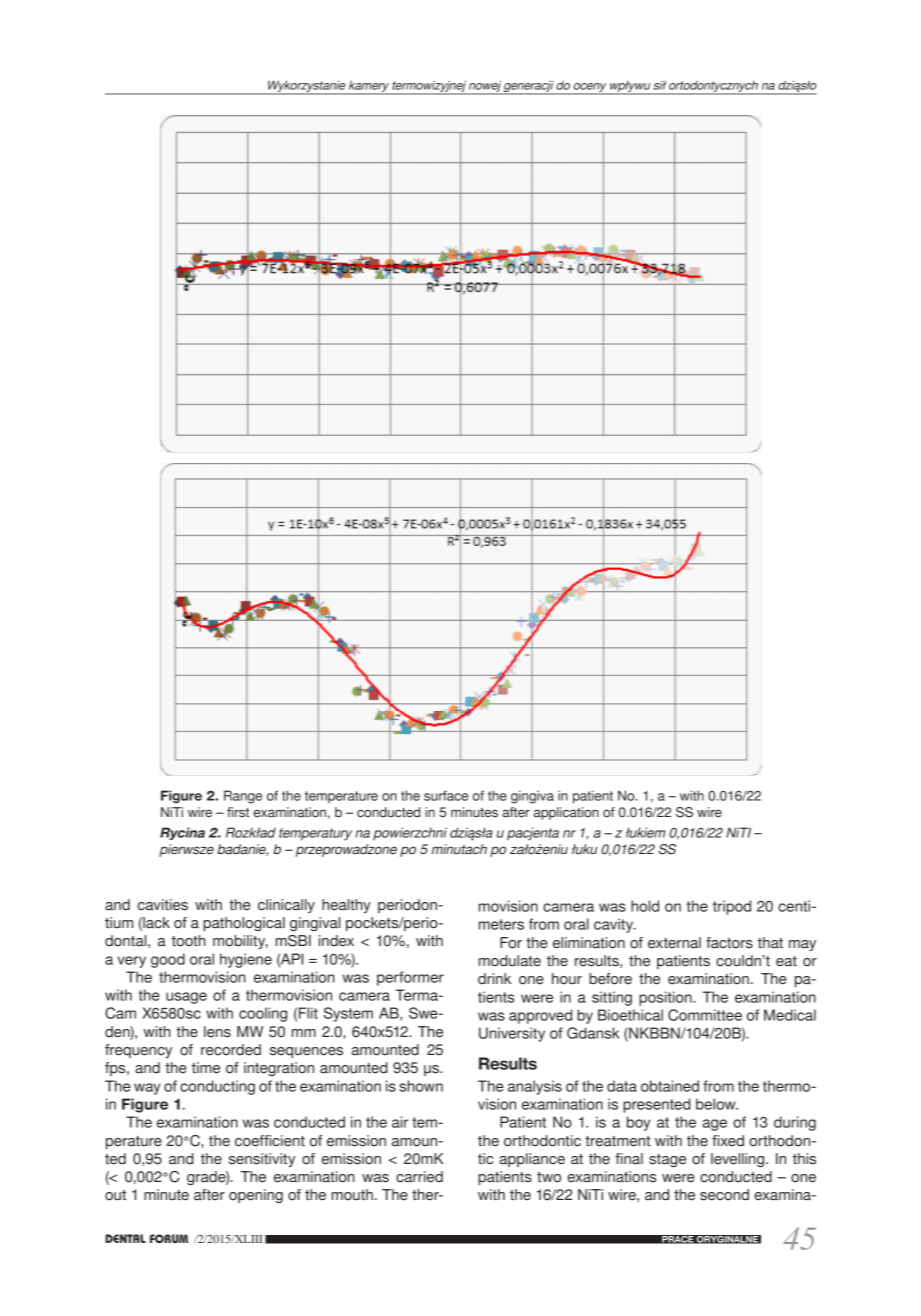 Image resolution: width=921 pixels, height=1316 pixels. Describe the element at coordinates (163, 905) in the screenshot. I see `cavities` at that location.
